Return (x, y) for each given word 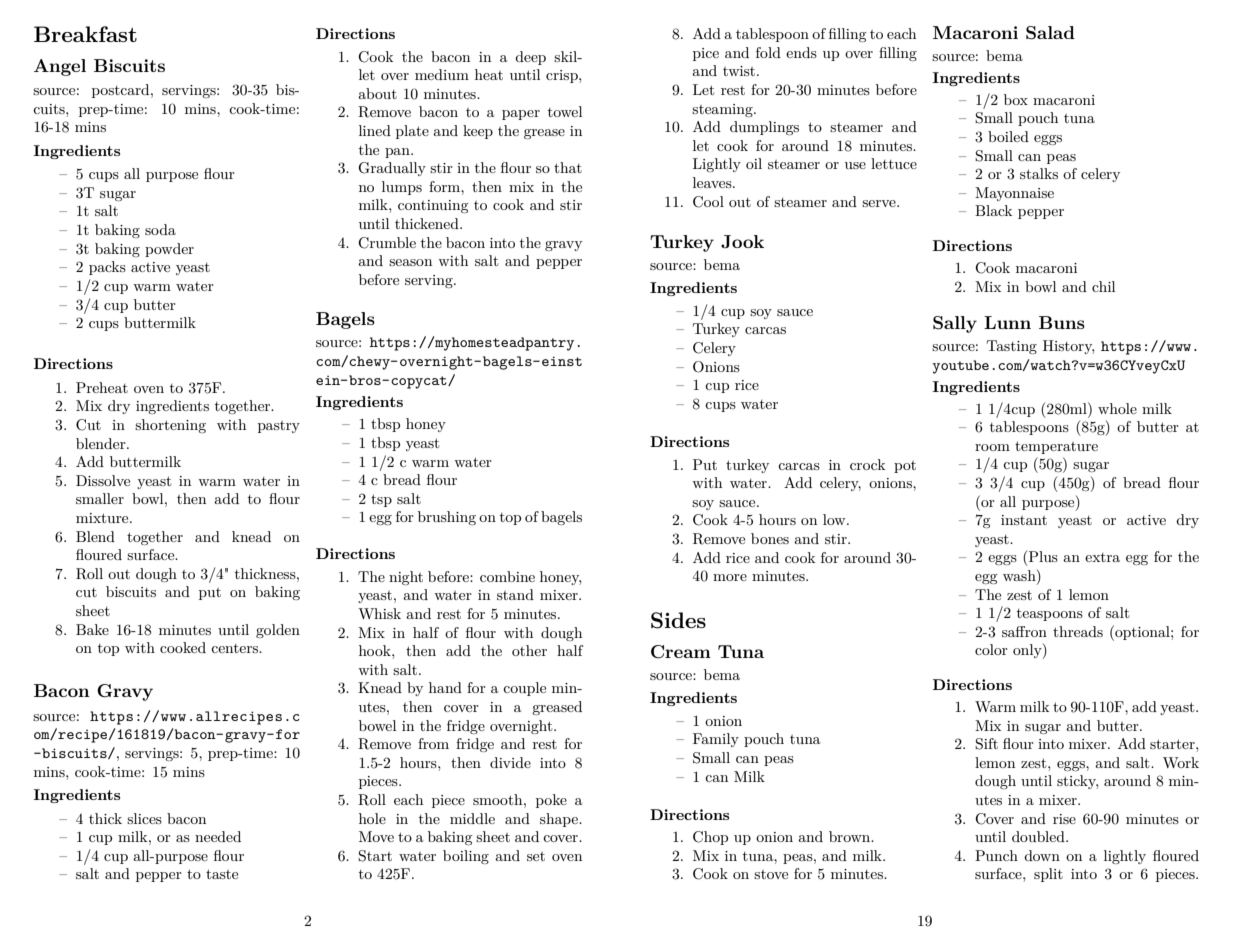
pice (706, 54)
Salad (1050, 33)
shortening (170, 426)
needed (218, 836)
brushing (447, 518)
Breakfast (85, 34)
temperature (1056, 447)
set (536, 856)
